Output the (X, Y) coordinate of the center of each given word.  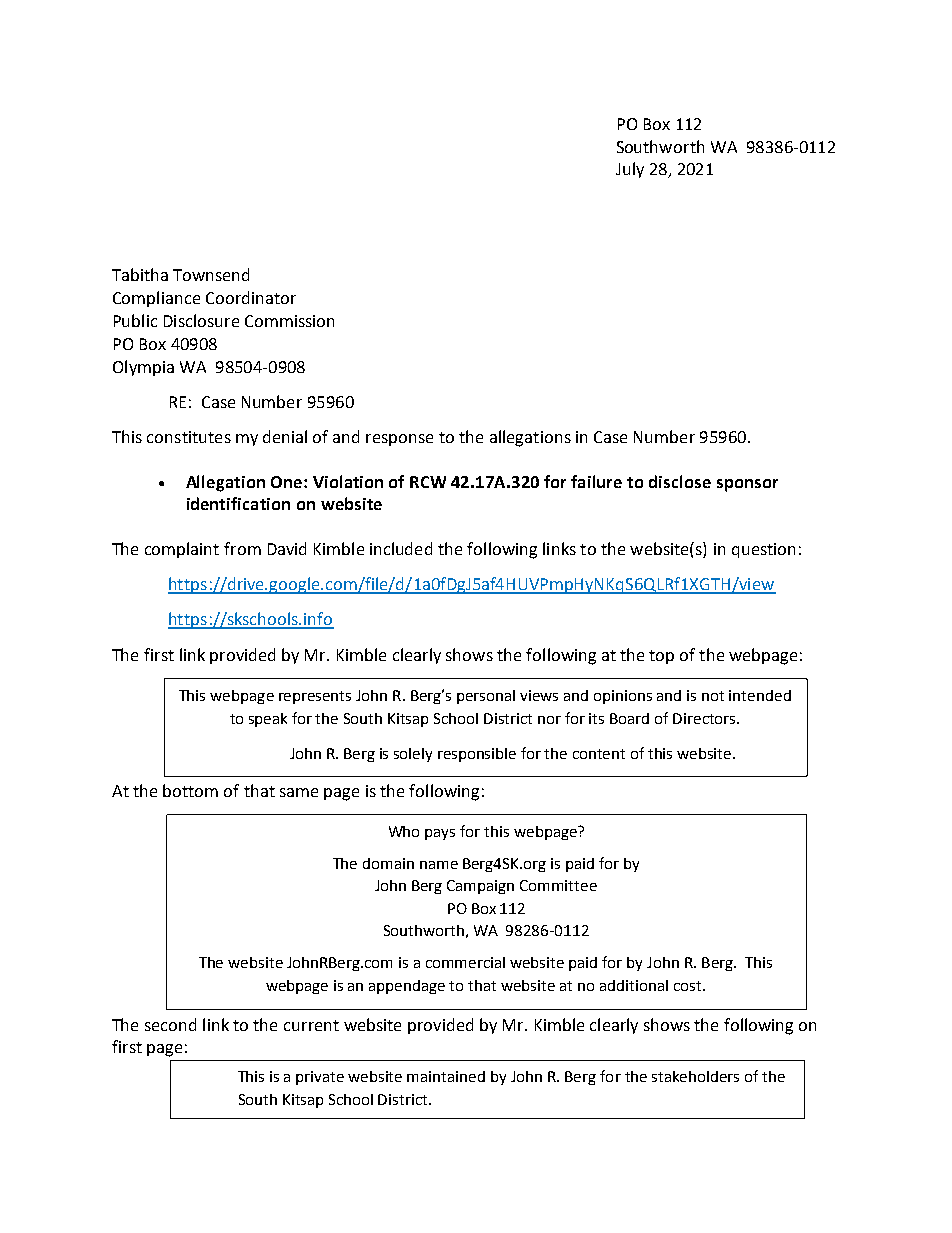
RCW (428, 482)
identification (238, 503)
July (630, 170)
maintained (446, 1076)
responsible (477, 755)
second (170, 1024)
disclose (680, 481)
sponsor (747, 485)
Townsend (211, 274)
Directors (705, 718)
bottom (190, 790)
